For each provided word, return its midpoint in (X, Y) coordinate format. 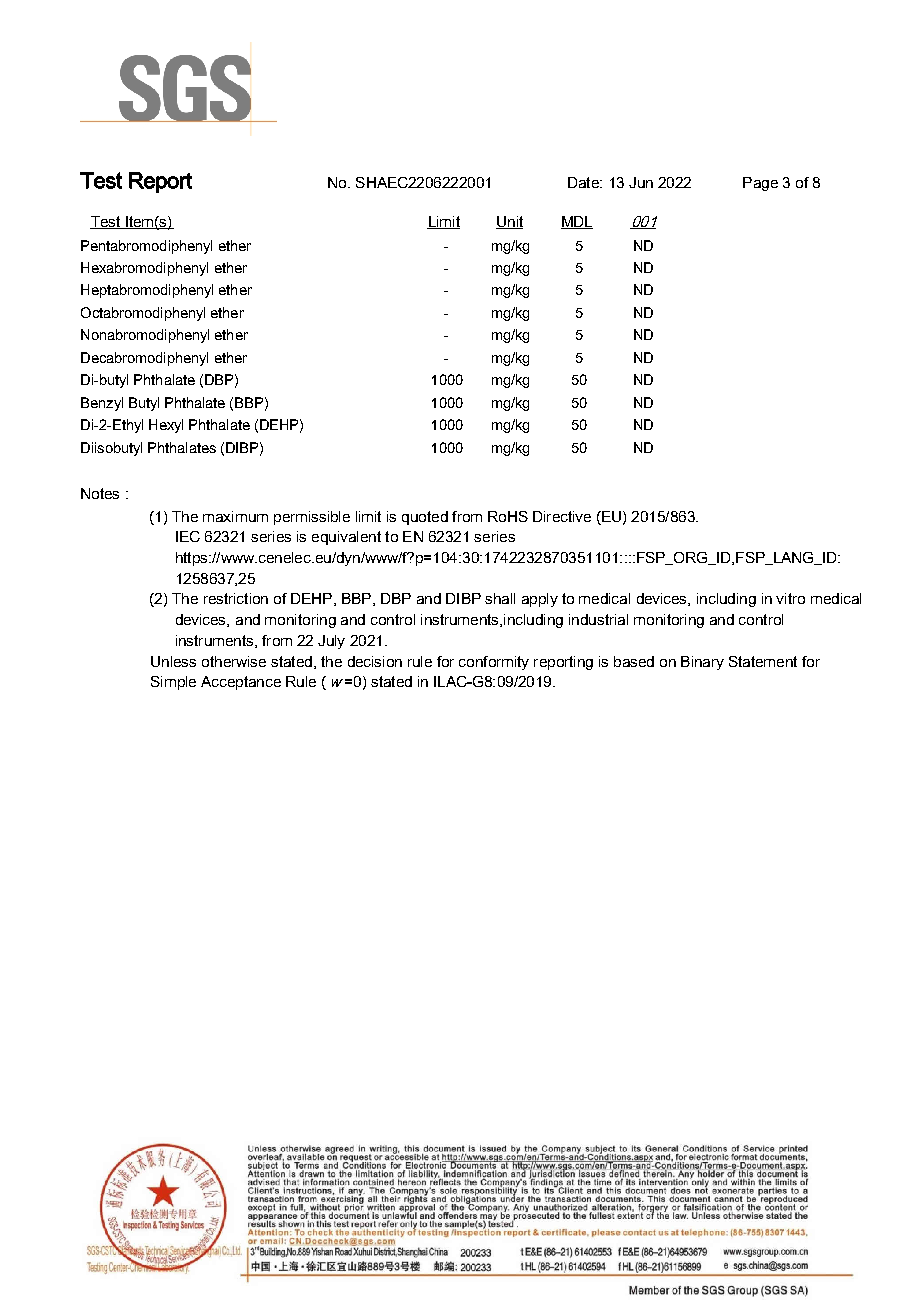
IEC (188, 536)
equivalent (346, 538)
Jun (641, 182)
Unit (509, 222)
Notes (100, 493)
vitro (790, 598)
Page (760, 184)
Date (584, 182)
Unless (173, 661)
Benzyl (102, 404)
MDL (577, 222)
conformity (494, 663)
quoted (425, 518)
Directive (562, 516)
